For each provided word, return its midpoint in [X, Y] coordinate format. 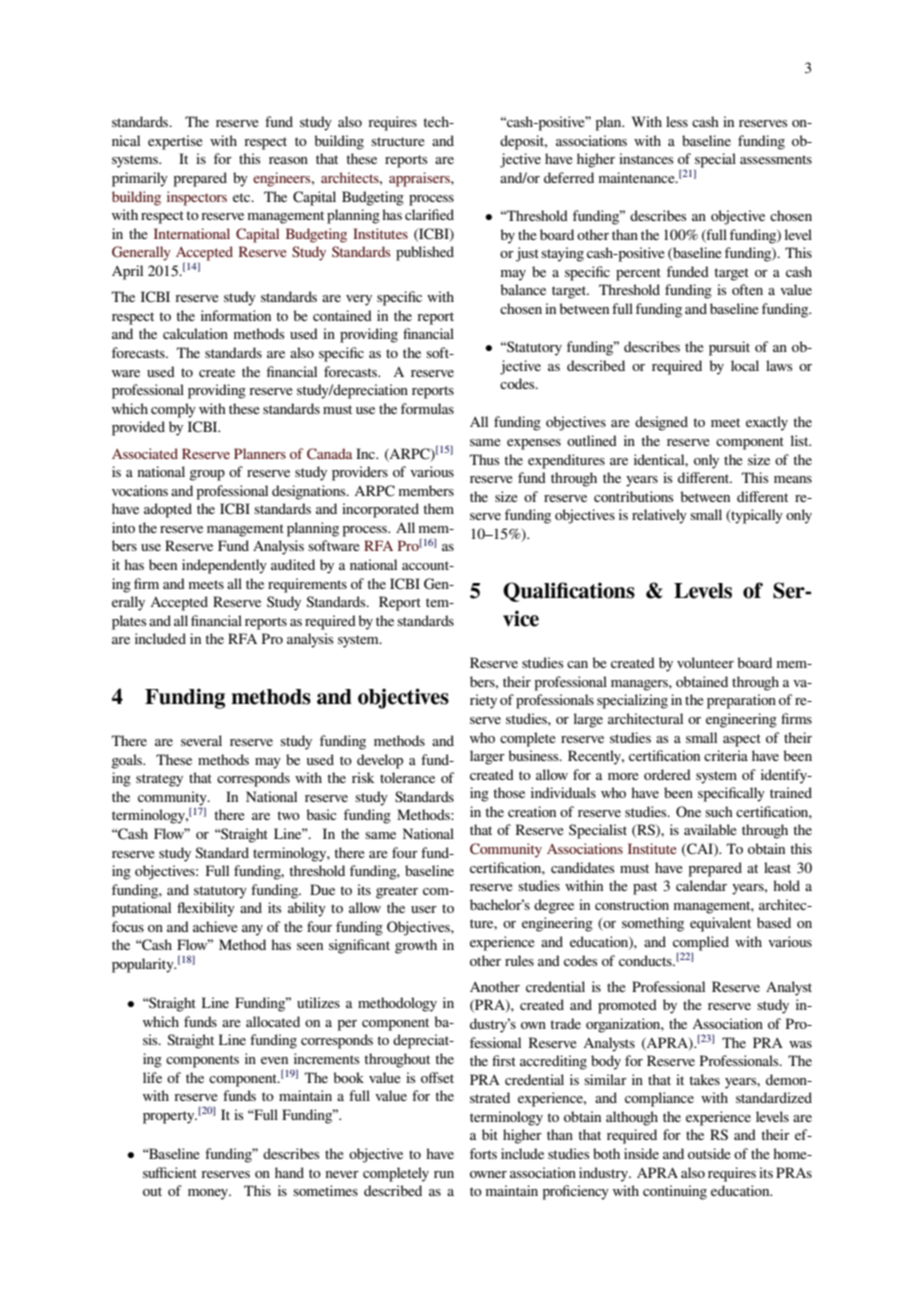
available [710, 829]
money [209, 1194]
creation [532, 811]
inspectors [197, 198]
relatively [659, 516]
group [207, 475]
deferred [569, 177]
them [439, 508]
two [289, 815]
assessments [776, 159]
